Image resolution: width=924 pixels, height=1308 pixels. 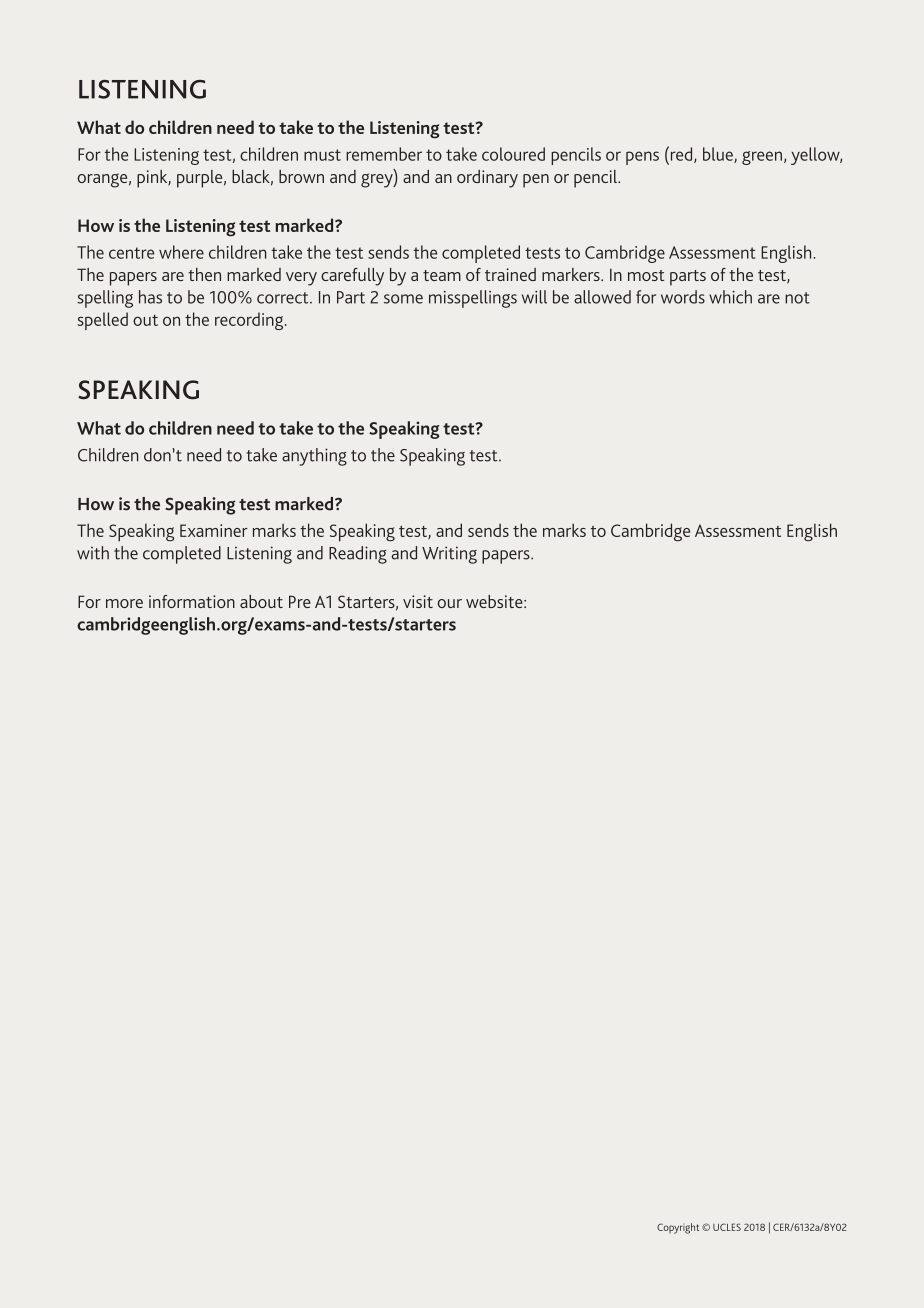 What do you see at coordinates (487, 179) in the image?
I see `ordinary` at bounding box center [487, 179].
